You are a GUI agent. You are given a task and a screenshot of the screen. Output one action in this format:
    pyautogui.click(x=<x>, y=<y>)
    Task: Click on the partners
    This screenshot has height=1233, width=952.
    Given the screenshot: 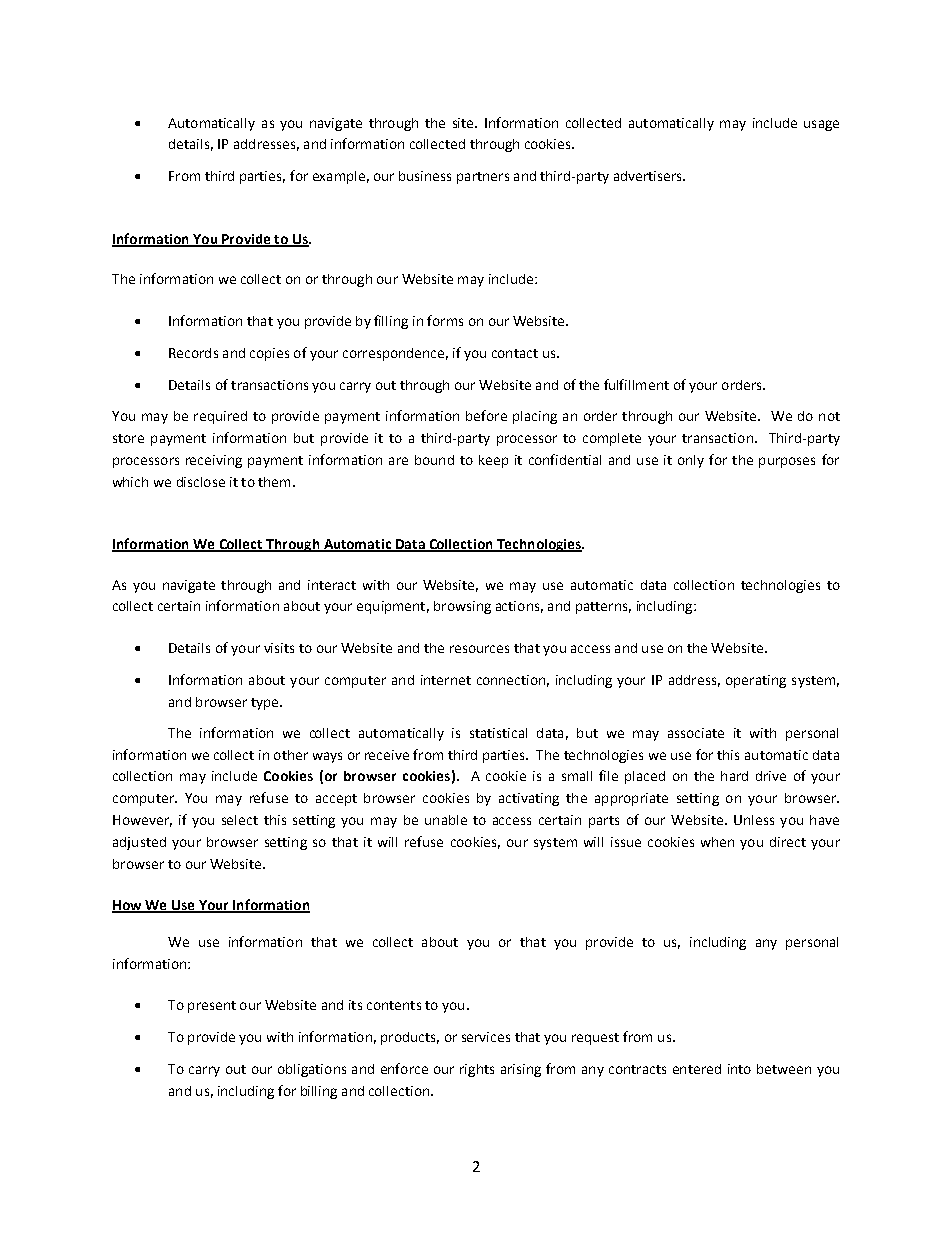 What is the action you would take?
    pyautogui.click(x=483, y=178)
